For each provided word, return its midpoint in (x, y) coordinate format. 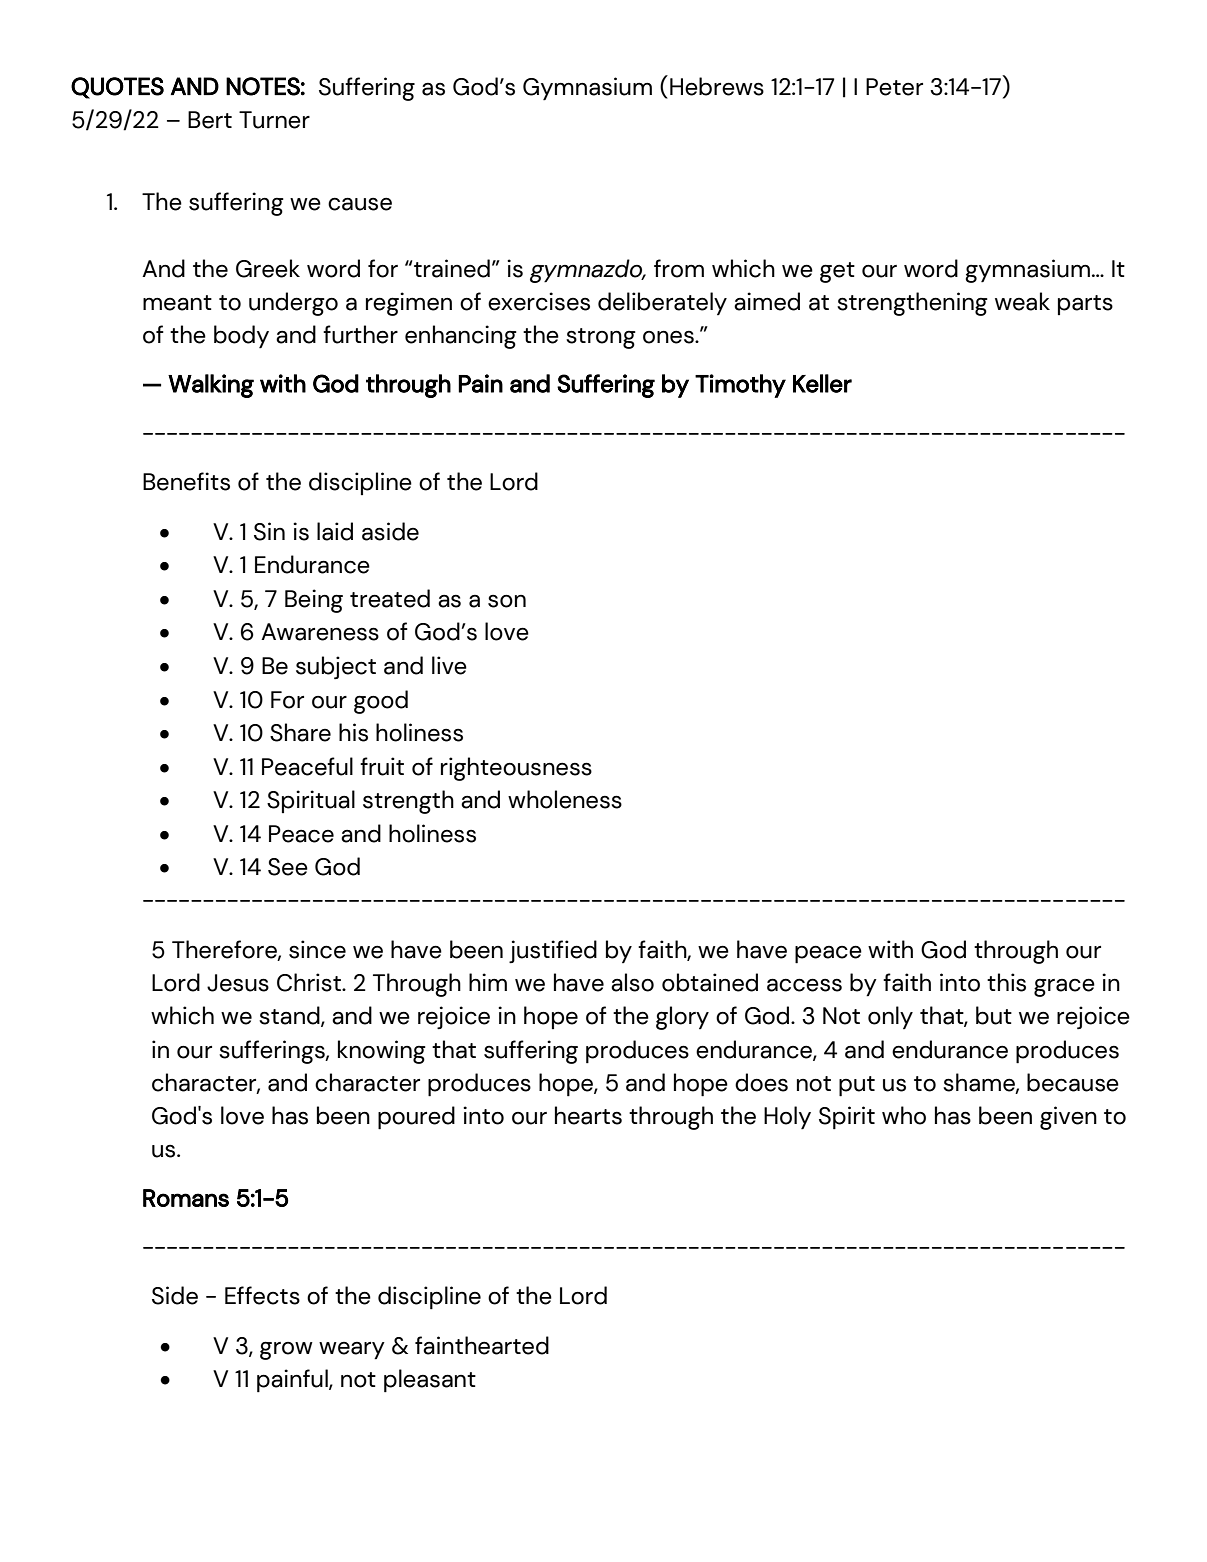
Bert (210, 120)
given (1068, 1118)
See (288, 867)
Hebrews (717, 86)
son (507, 601)
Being (314, 601)
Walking (211, 386)
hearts (588, 1115)
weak (1022, 301)
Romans (186, 1198)
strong (601, 338)
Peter (894, 87)
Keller (822, 383)
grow (286, 1350)
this (1006, 982)
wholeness (565, 799)
